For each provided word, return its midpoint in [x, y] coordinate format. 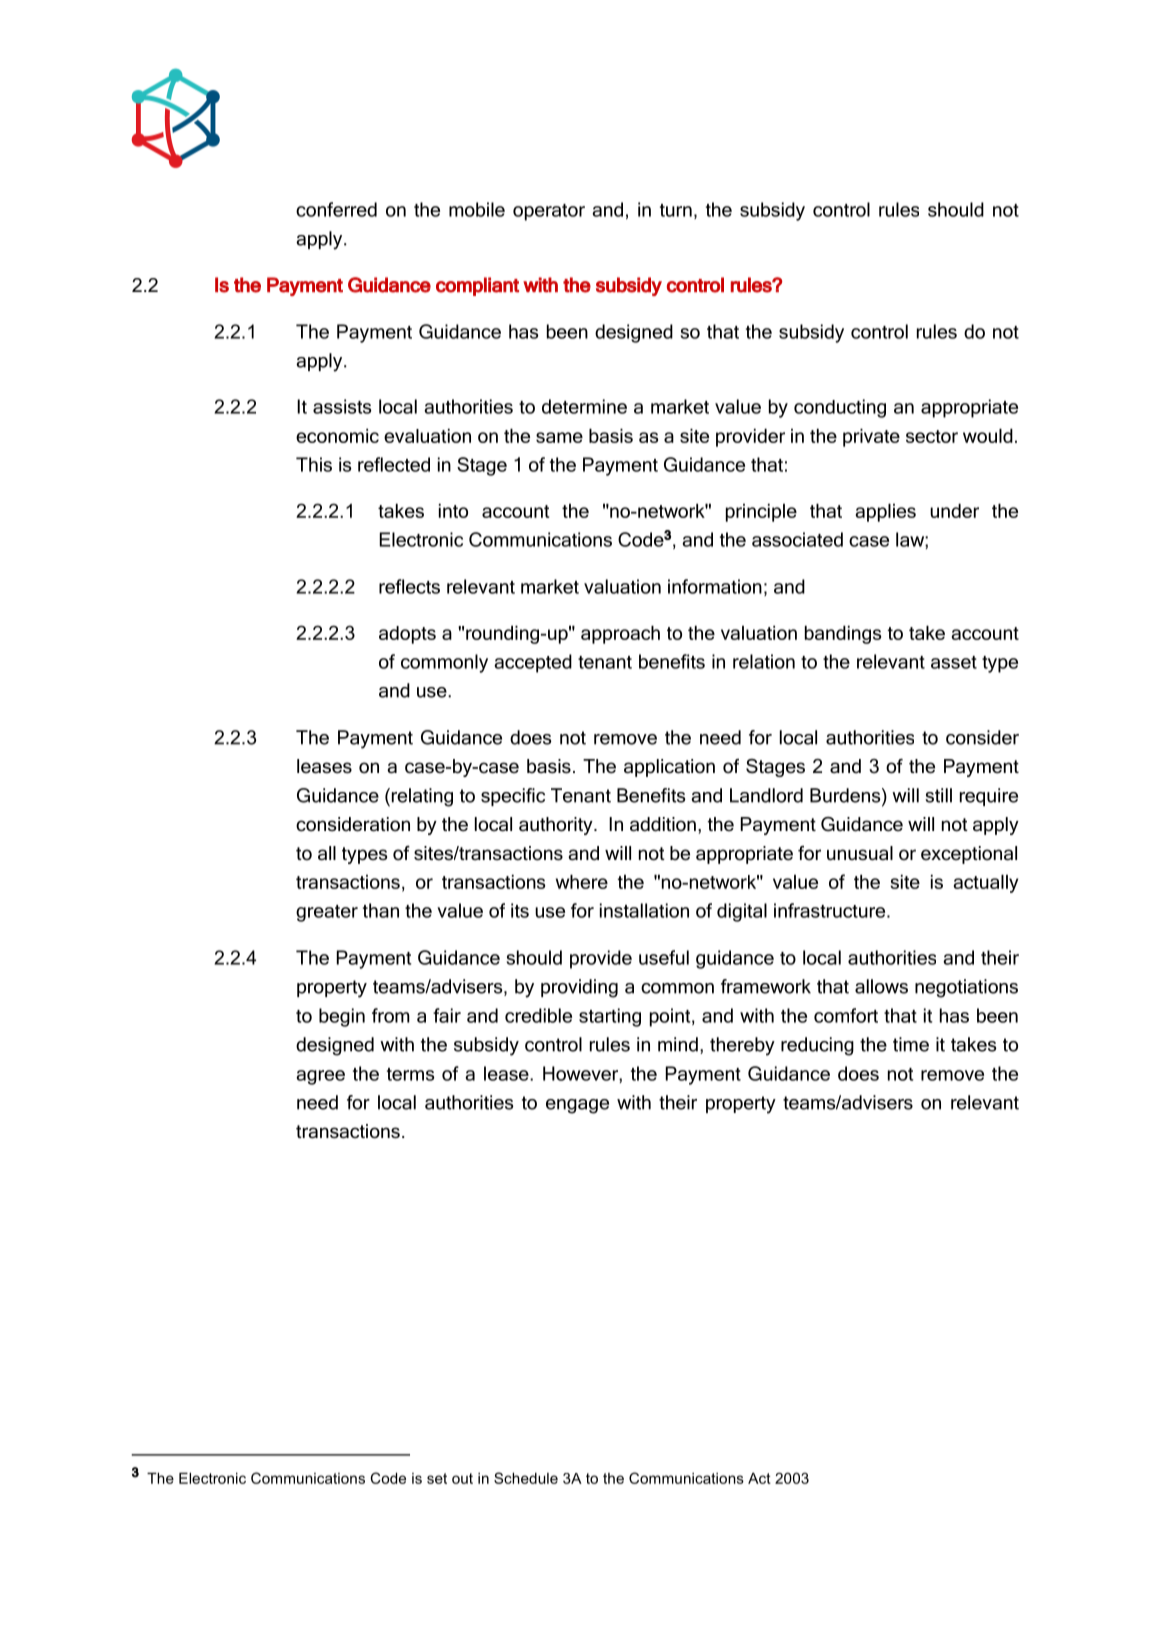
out [462, 1478]
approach [620, 634]
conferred [336, 209]
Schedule [526, 1478]
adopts [407, 635]
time [911, 1044]
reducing [817, 1046]
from [391, 1015]
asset [954, 662]
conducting [840, 408]
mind [678, 1044]
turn [676, 210]
